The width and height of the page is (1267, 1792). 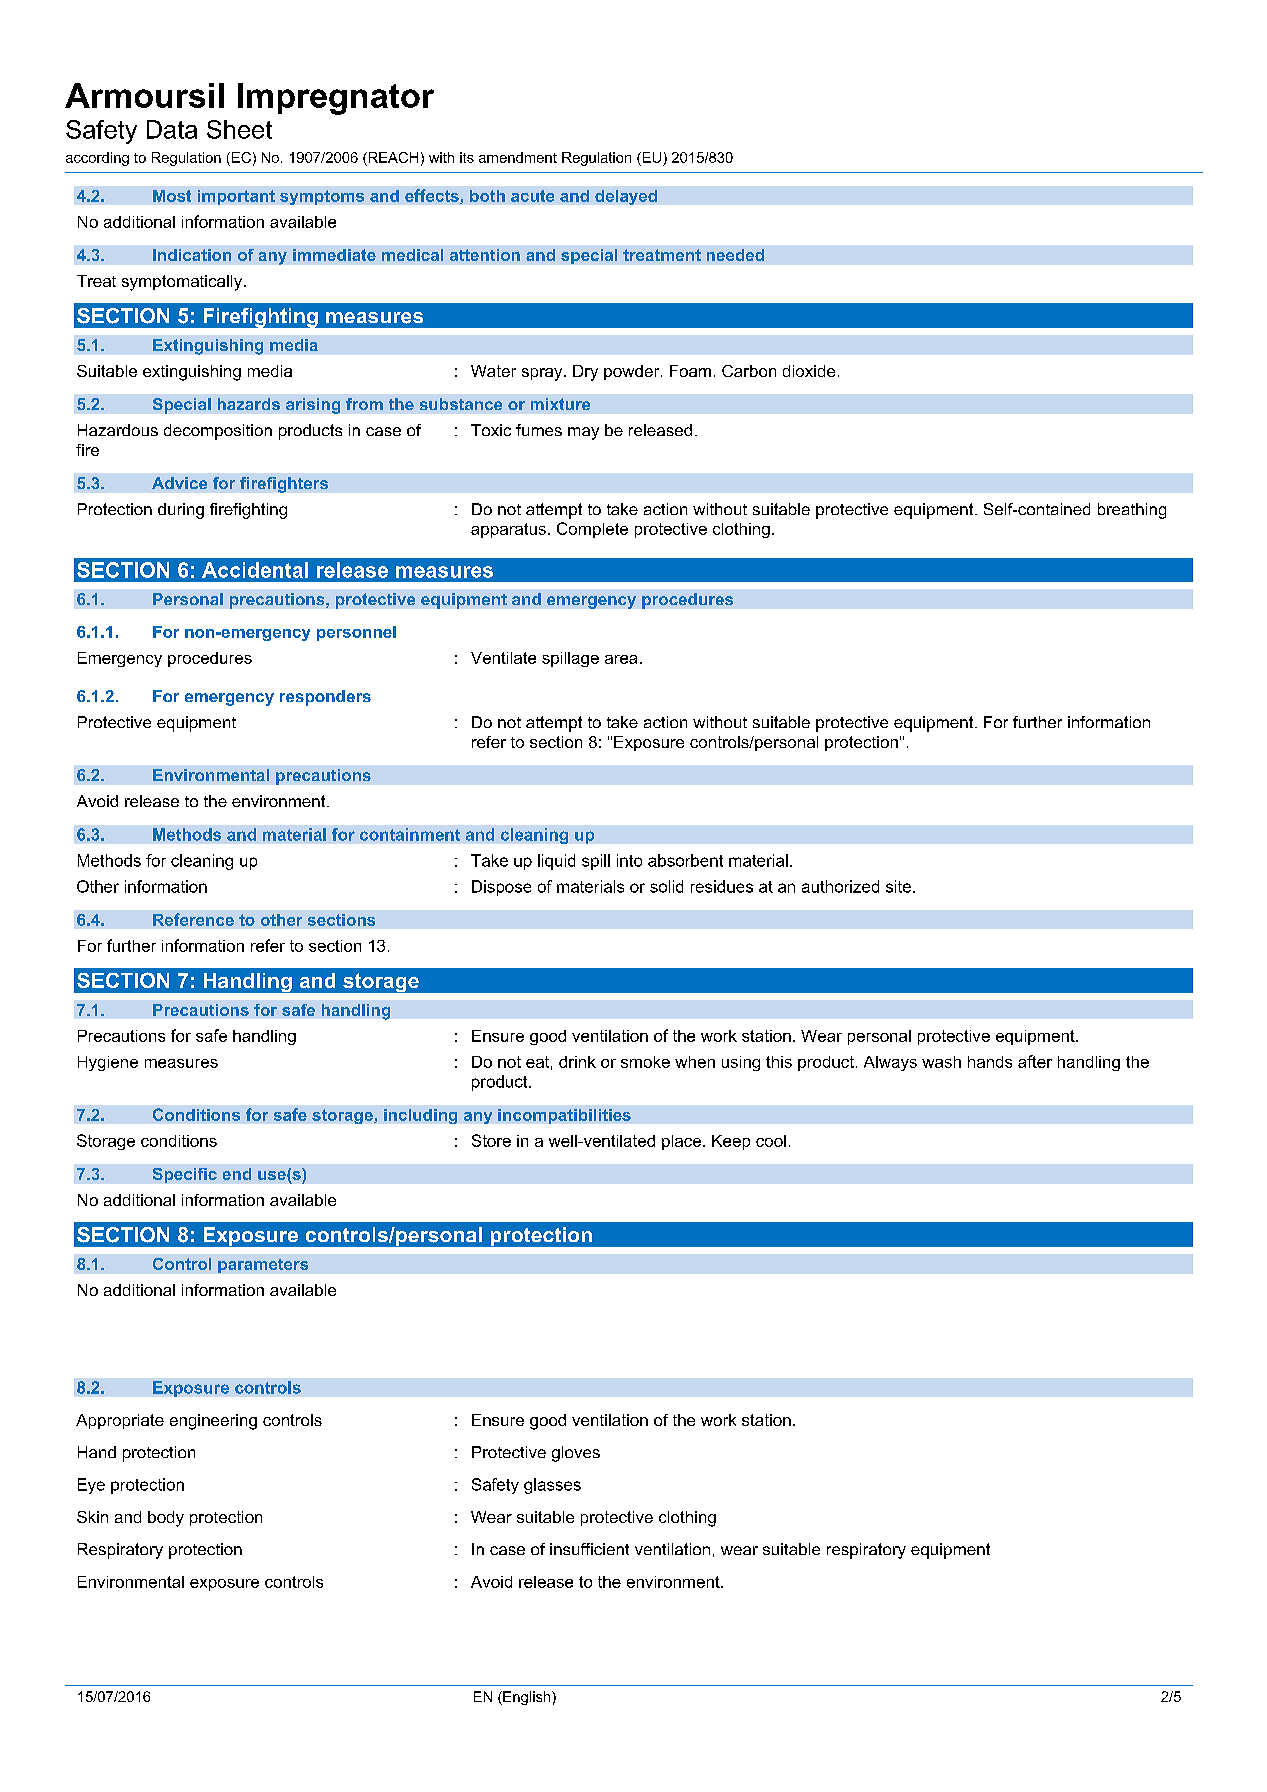 I want to click on delayed, so click(x=626, y=197).
